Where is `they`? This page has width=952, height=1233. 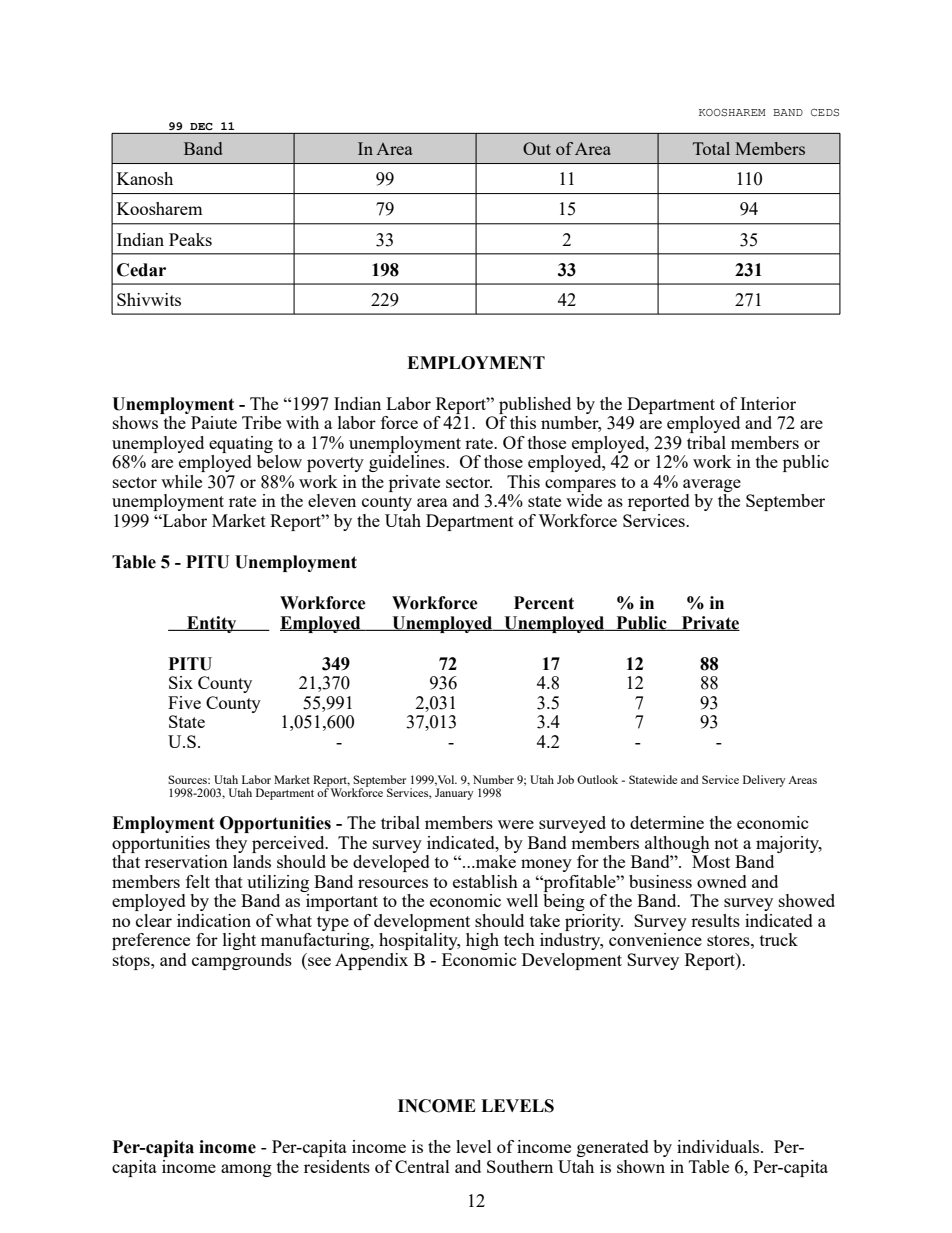
they is located at coordinates (231, 844).
